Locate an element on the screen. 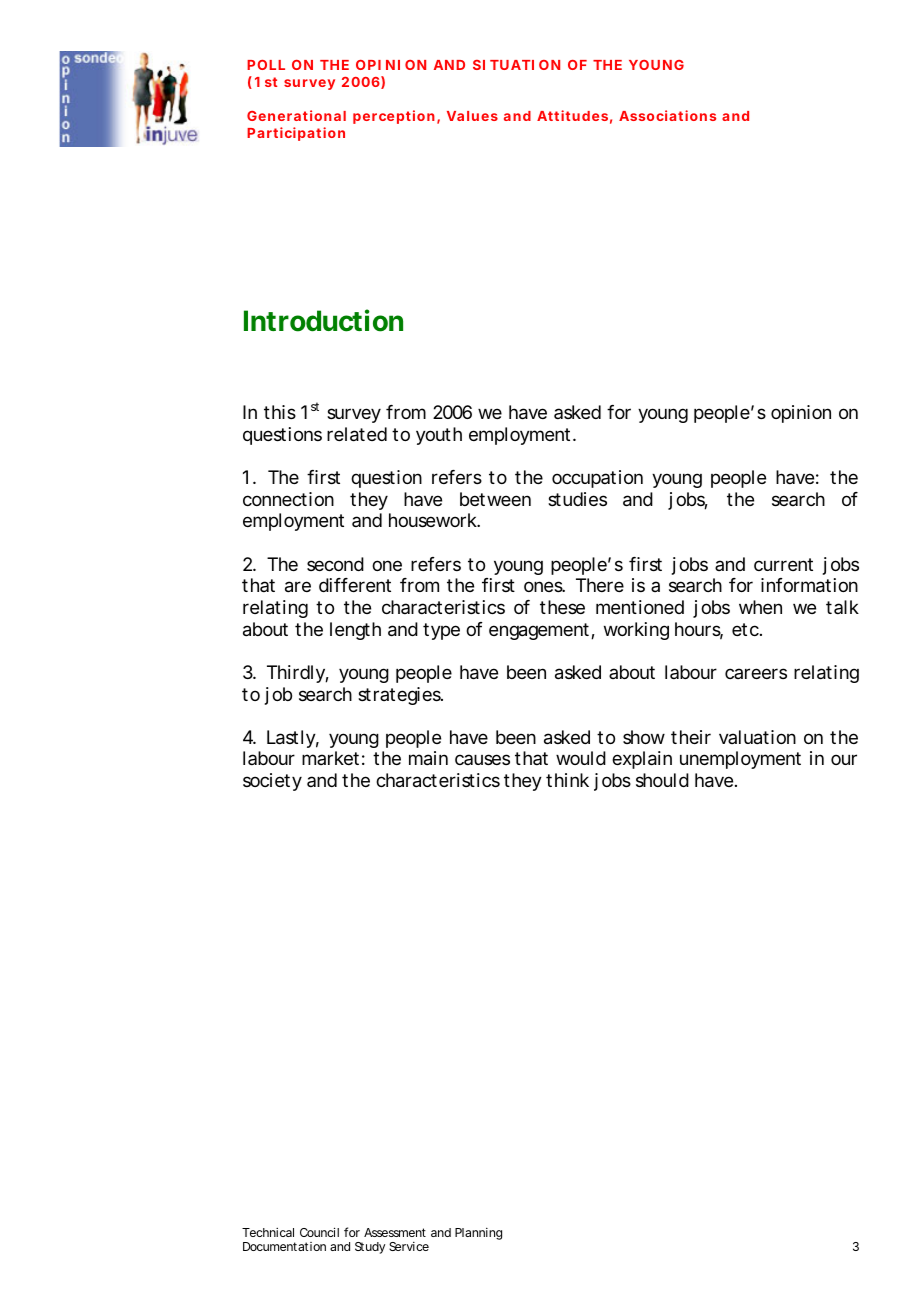 Image resolution: width=924 pixels, height=1308 pixels. Associations is located at coordinates (667, 115).
